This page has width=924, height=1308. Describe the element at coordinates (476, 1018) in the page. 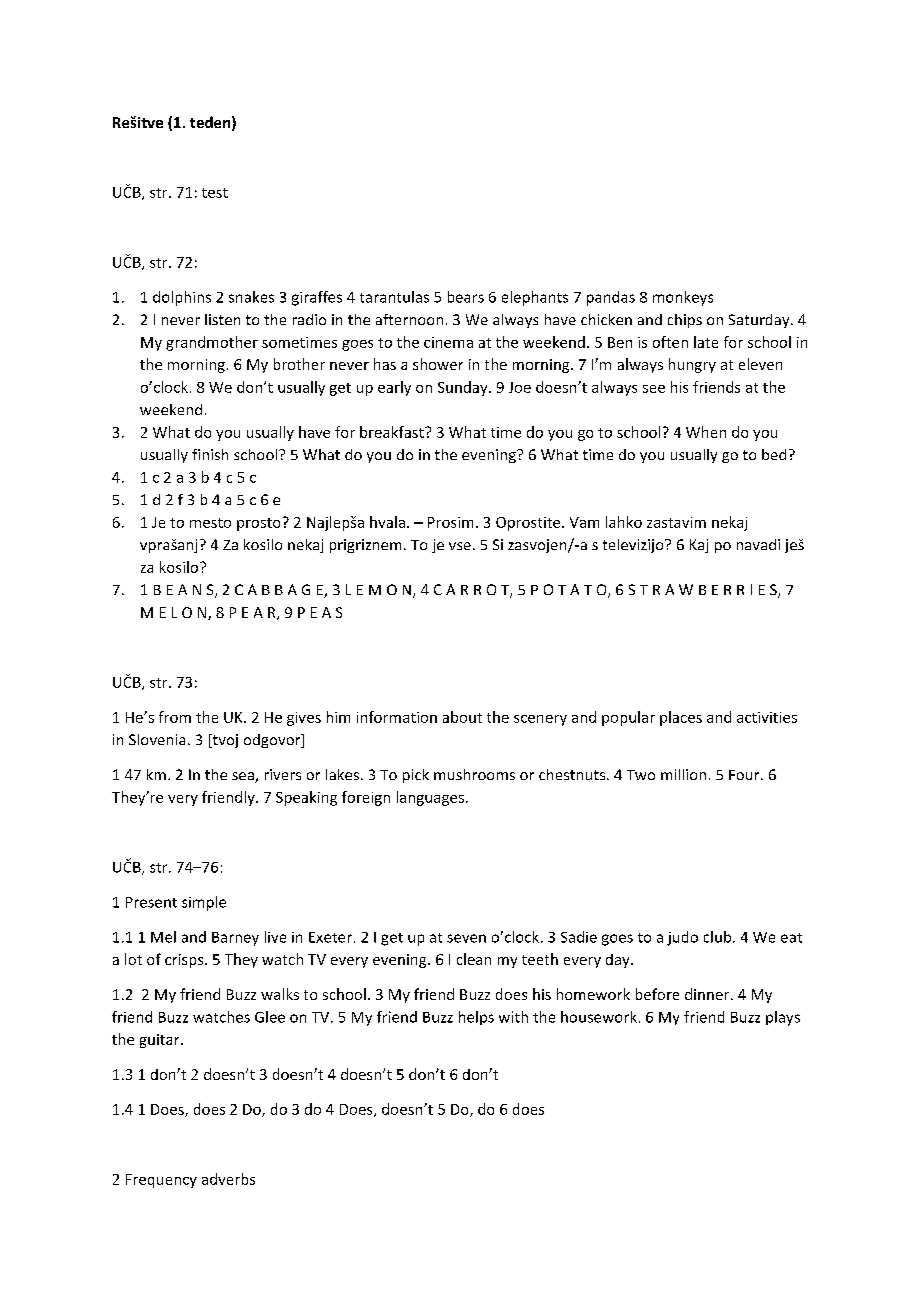

I see `helps` at that location.
